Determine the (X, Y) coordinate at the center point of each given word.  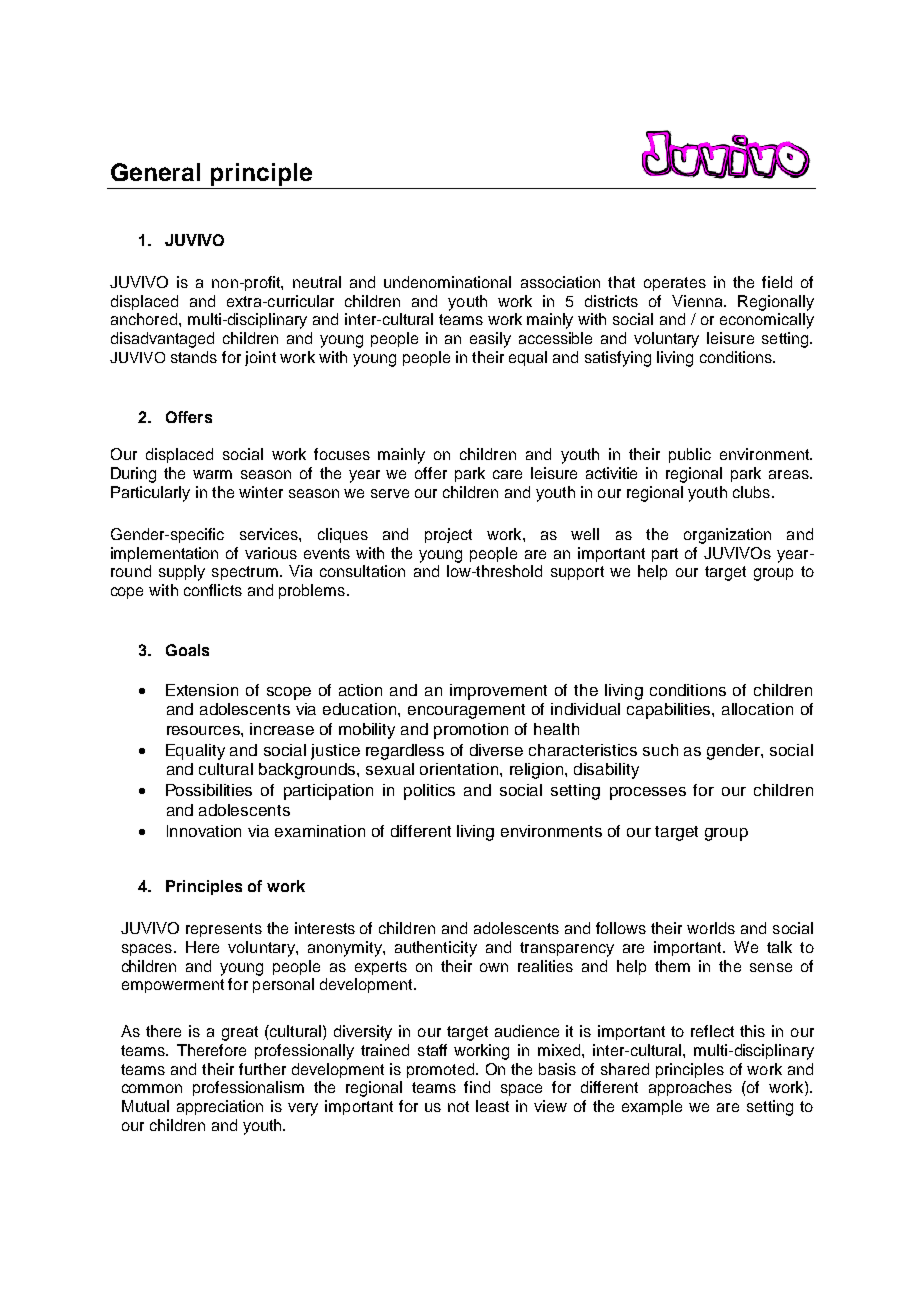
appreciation (220, 1107)
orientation (460, 769)
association (560, 282)
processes (648, 793)
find (477, 1087)
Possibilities (209, 790)
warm (212, 474)
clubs (751, 492)
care (507, 474)
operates (675, 284)
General (155, 172)
